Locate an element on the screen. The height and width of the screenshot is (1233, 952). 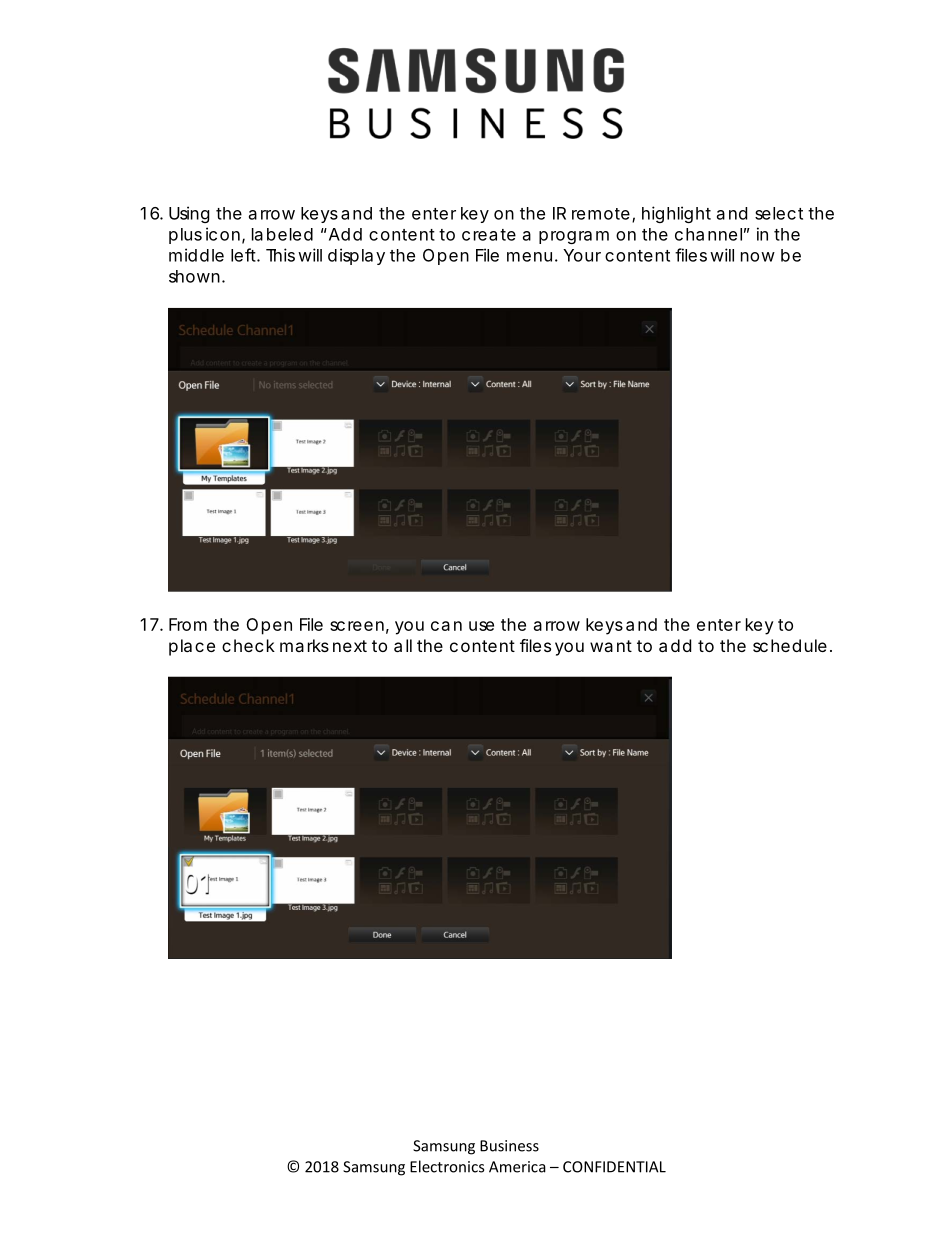
Electronics is located at coordinates (447, 1166).
